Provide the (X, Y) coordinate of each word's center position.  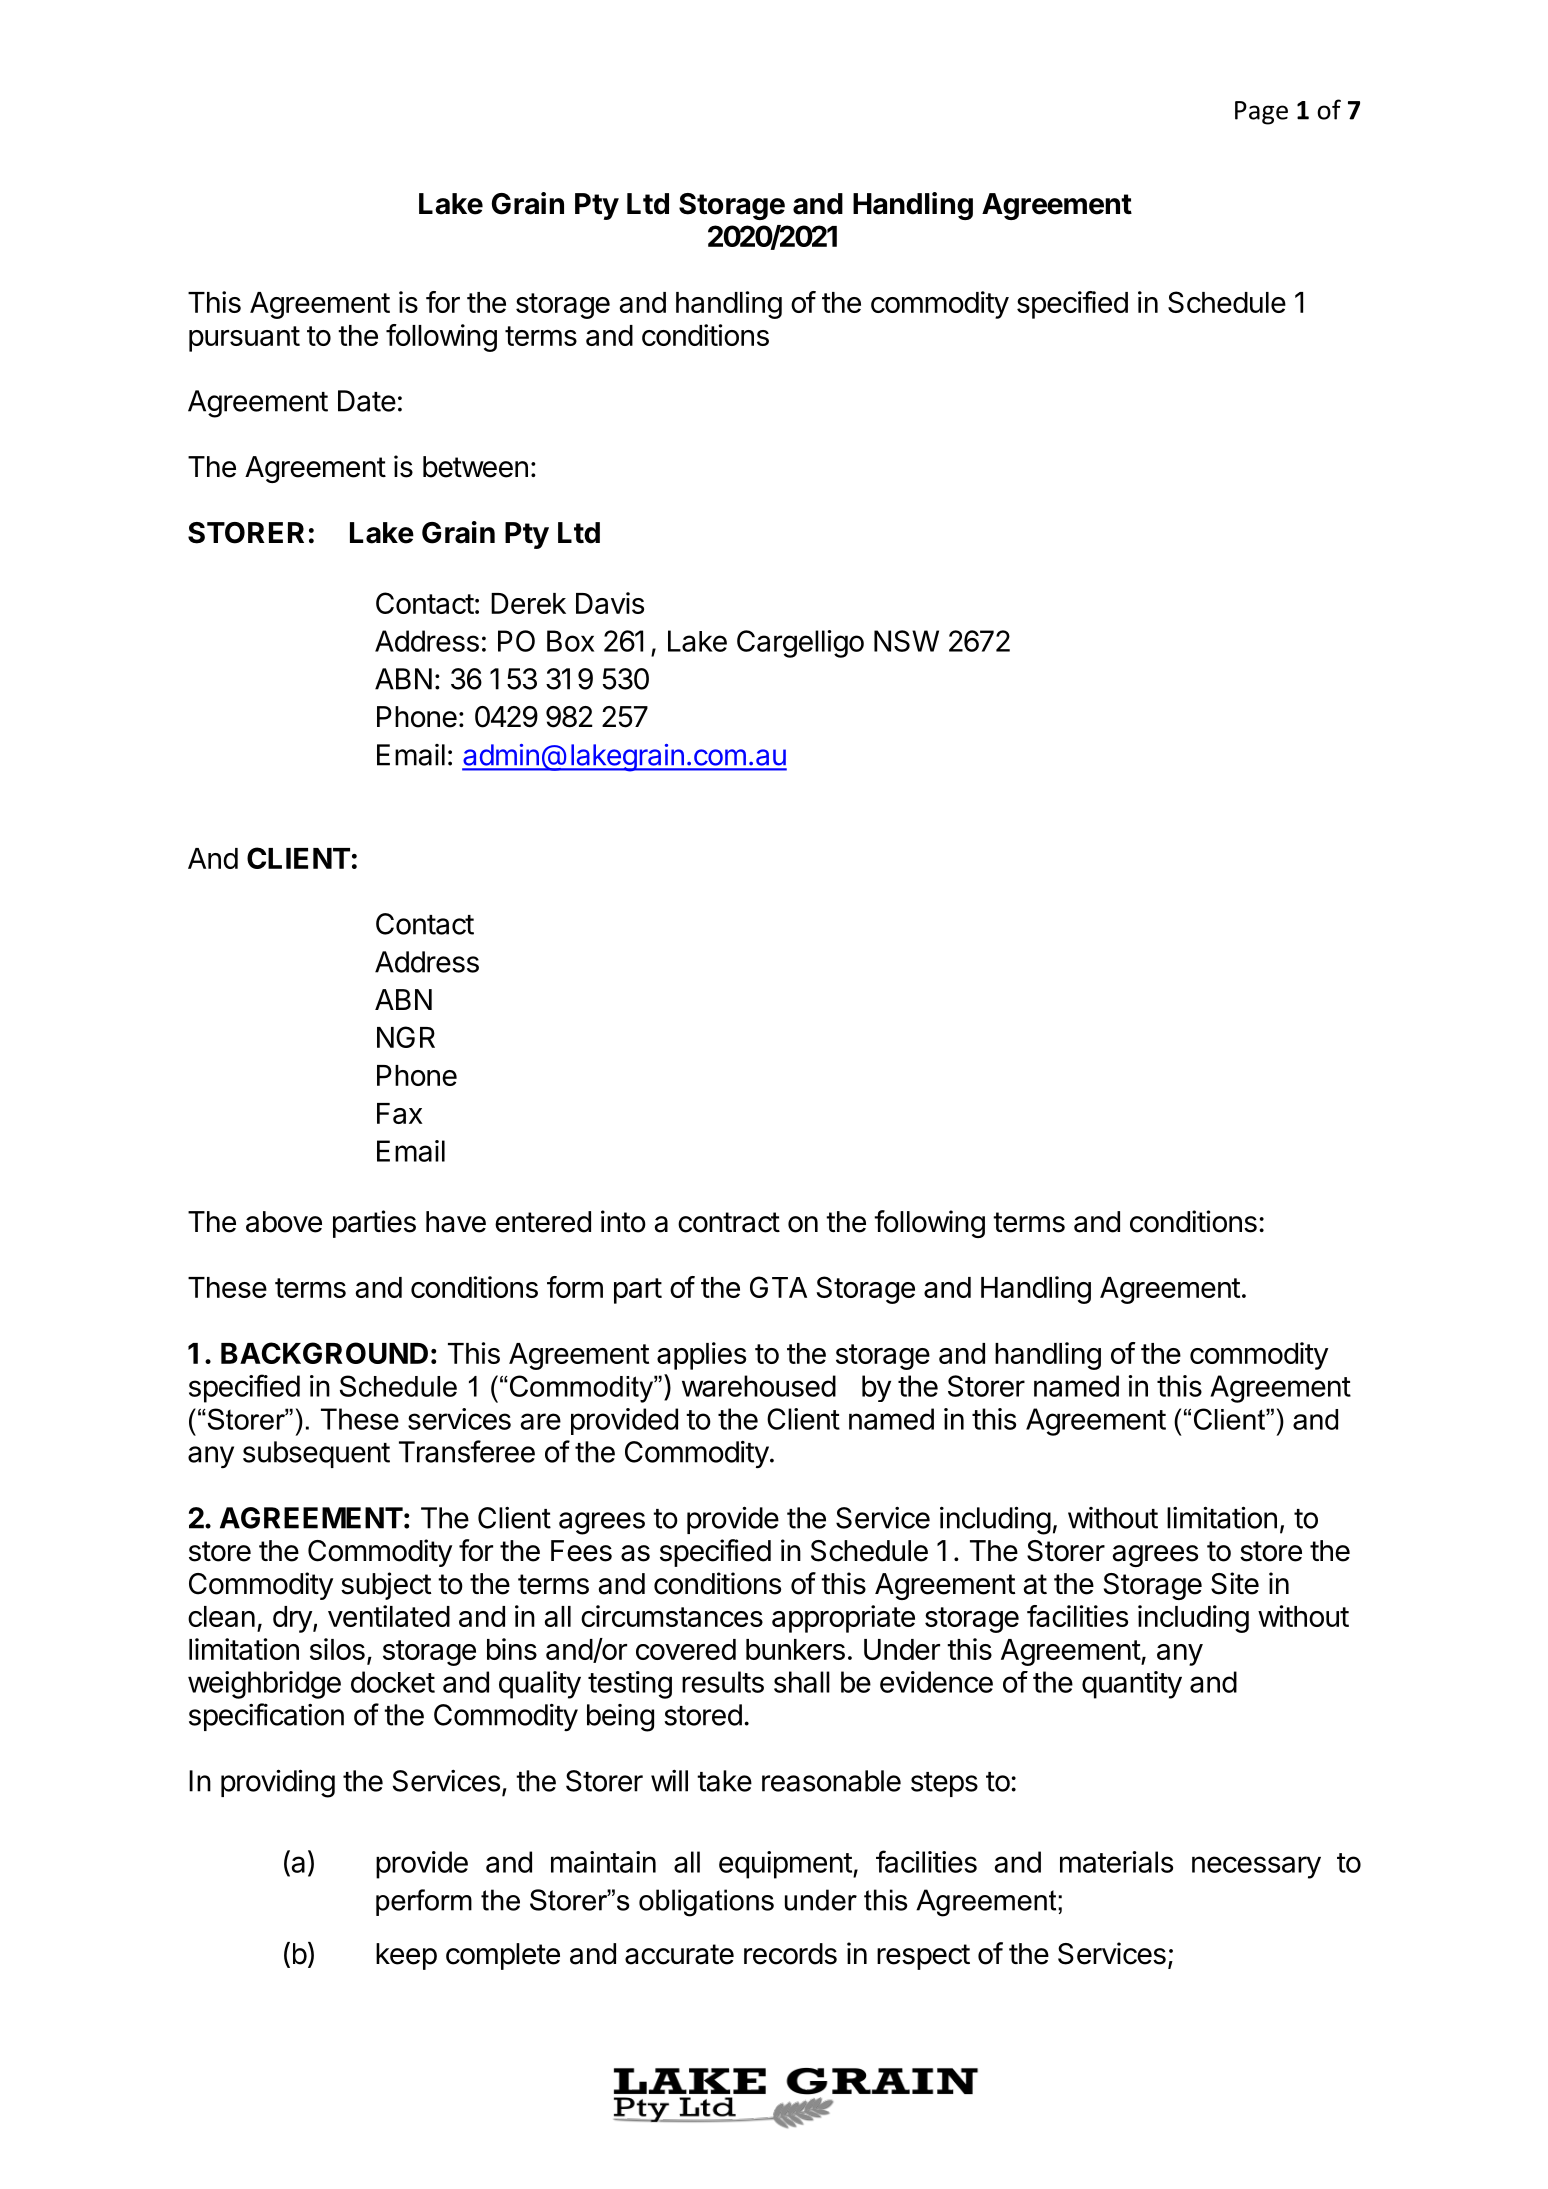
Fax (399, 1113)
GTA (778, 1287)
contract (729, 1222)
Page (1261, 113)
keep (406, 1956)
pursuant (244, 339)
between (475, 467)
